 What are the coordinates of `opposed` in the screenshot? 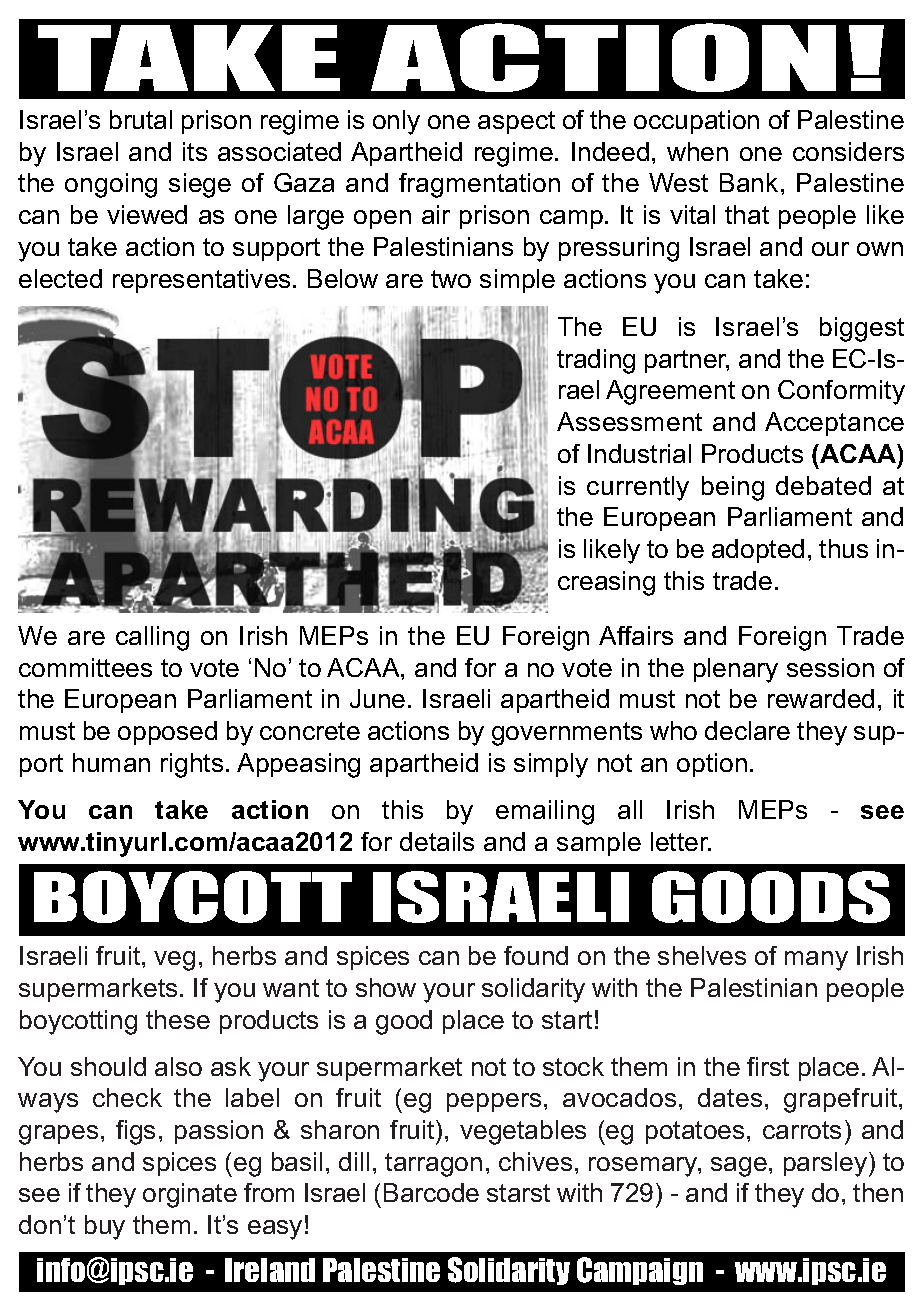 It's located at (167, 733).
